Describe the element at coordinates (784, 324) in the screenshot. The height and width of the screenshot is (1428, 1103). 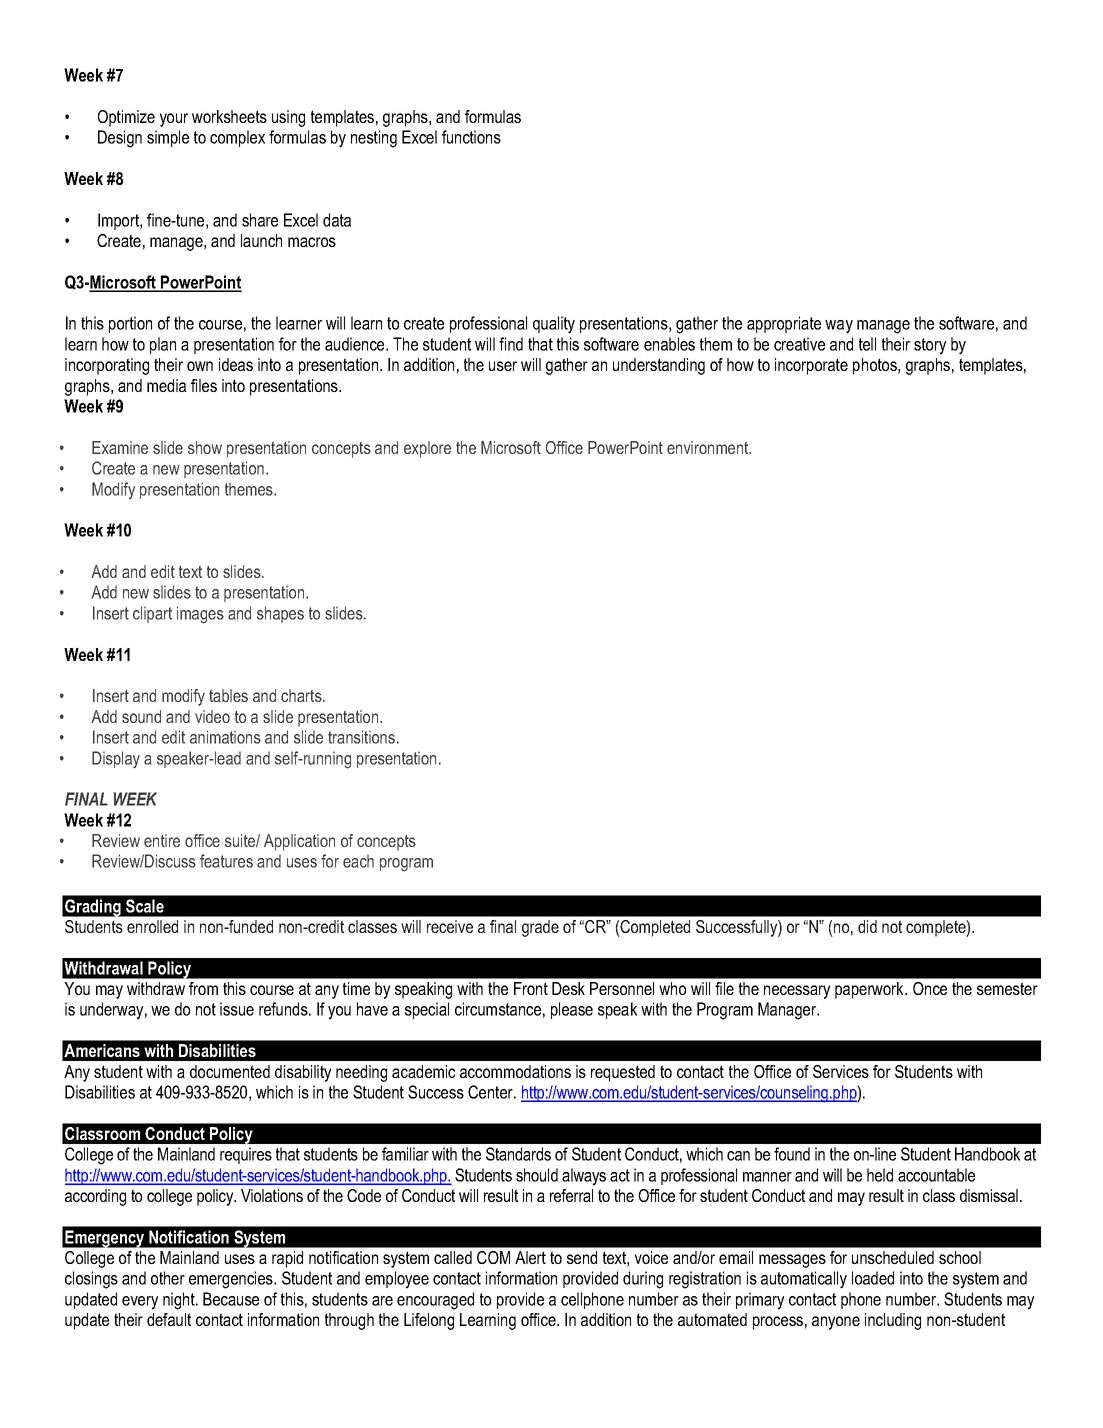
I see `appropriate` at that location.
